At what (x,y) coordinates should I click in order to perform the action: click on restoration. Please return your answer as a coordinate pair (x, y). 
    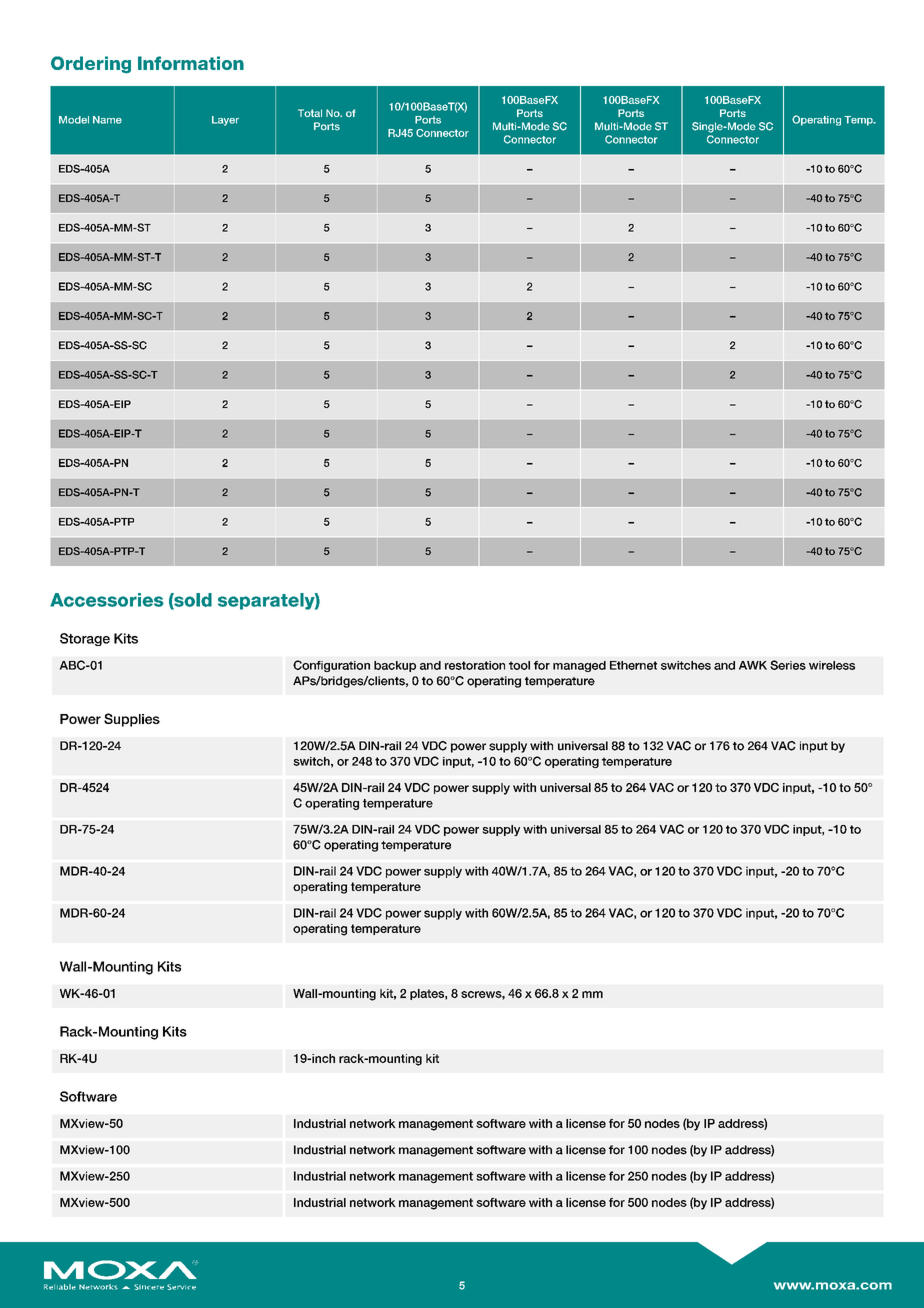
    Looking at the image, I should click on (475, 665).
